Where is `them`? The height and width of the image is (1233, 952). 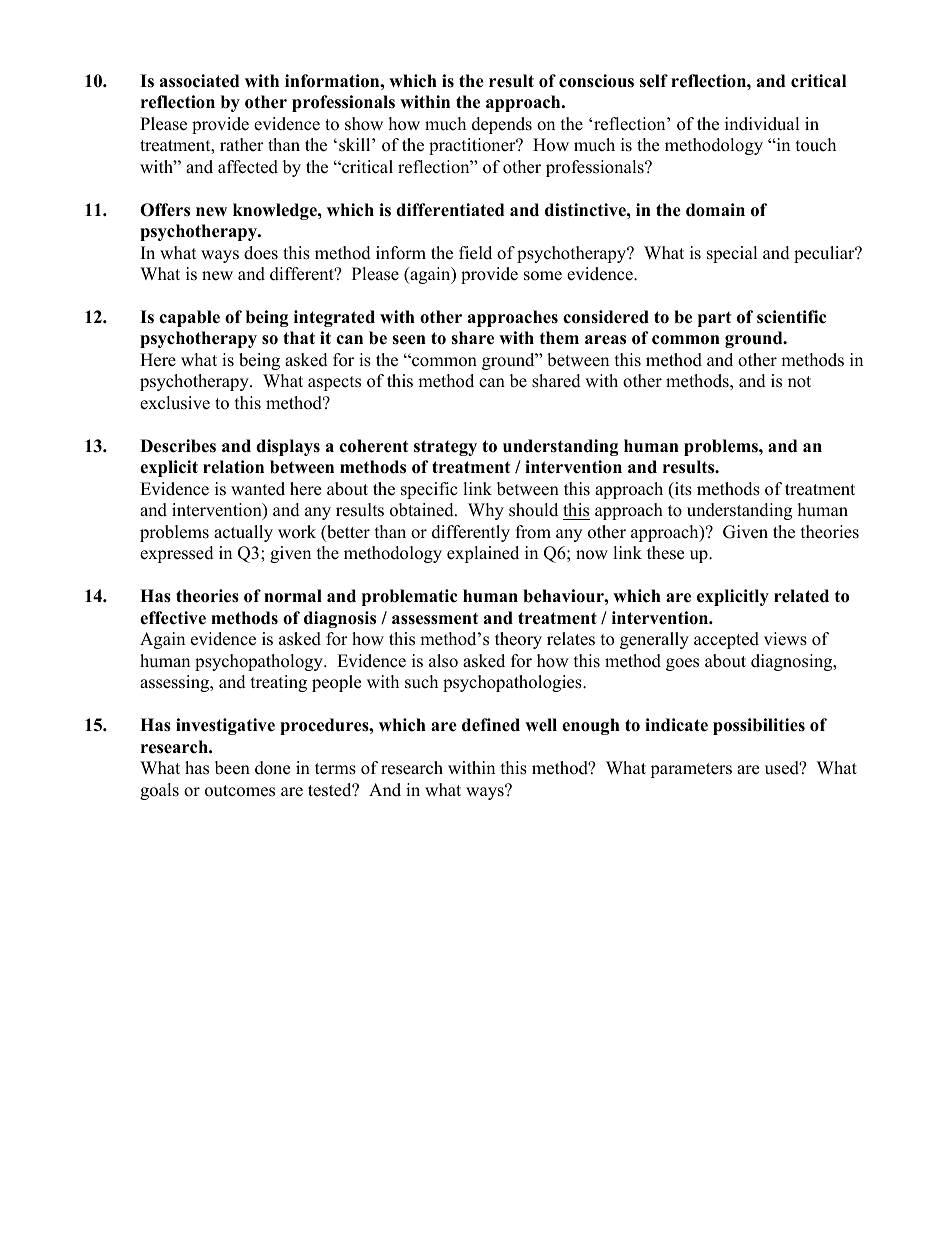
them is located at coordinates (559, 338).
